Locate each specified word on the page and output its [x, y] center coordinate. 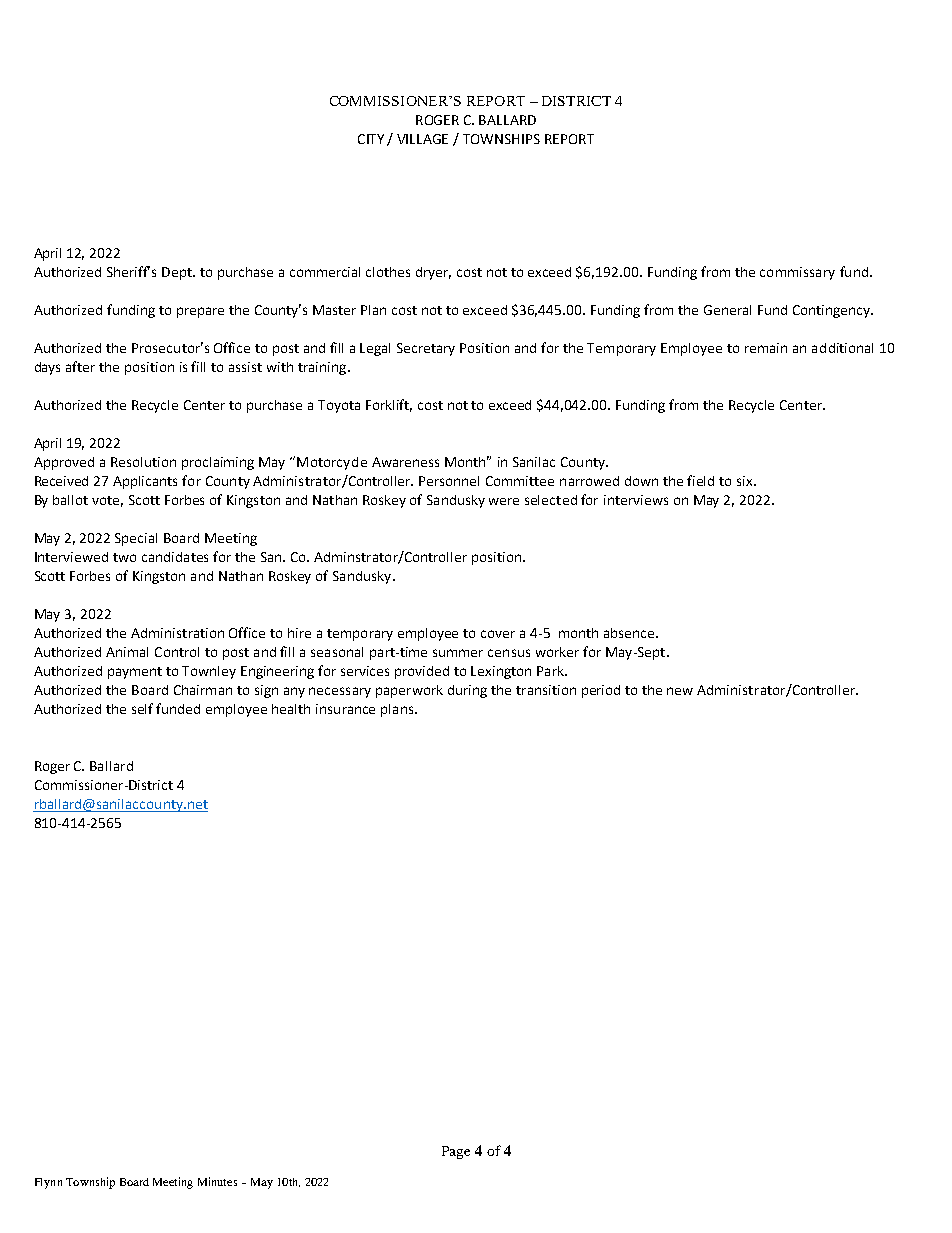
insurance [345, 709]
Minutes [217, 1181]
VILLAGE [422, 139]
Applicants [145, 482]
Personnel [449, 481]
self [142, 708]
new [680, 691]
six [746, 481]
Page [456, 1152]
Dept [178, 273]
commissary [797, 273]
